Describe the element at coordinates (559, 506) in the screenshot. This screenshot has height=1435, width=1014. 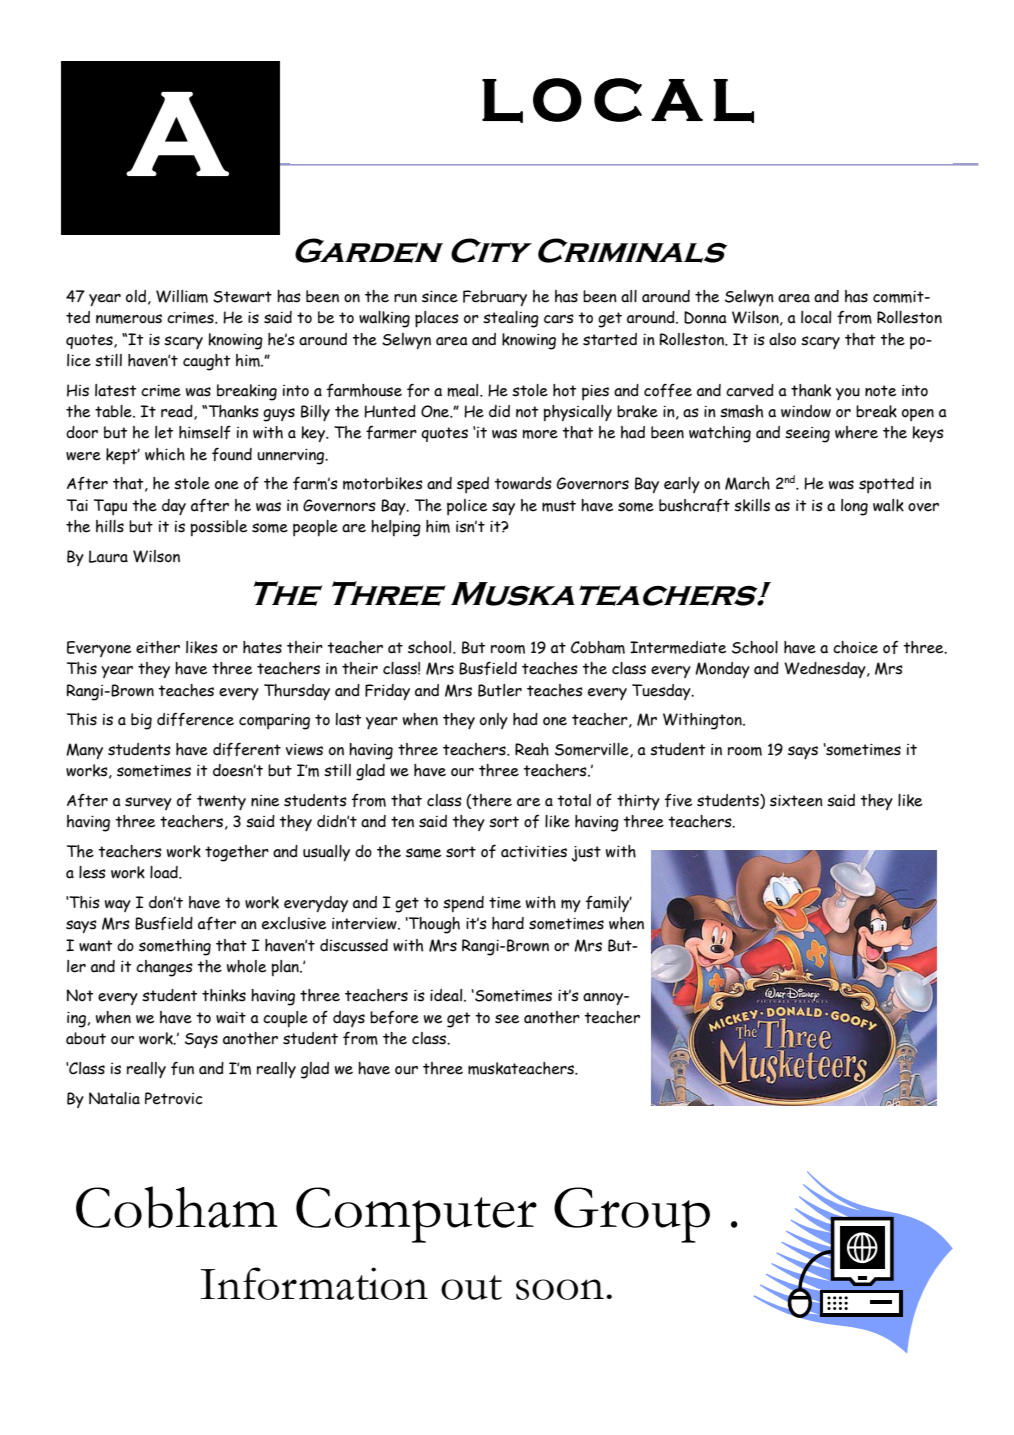
I see `must` at that location.
